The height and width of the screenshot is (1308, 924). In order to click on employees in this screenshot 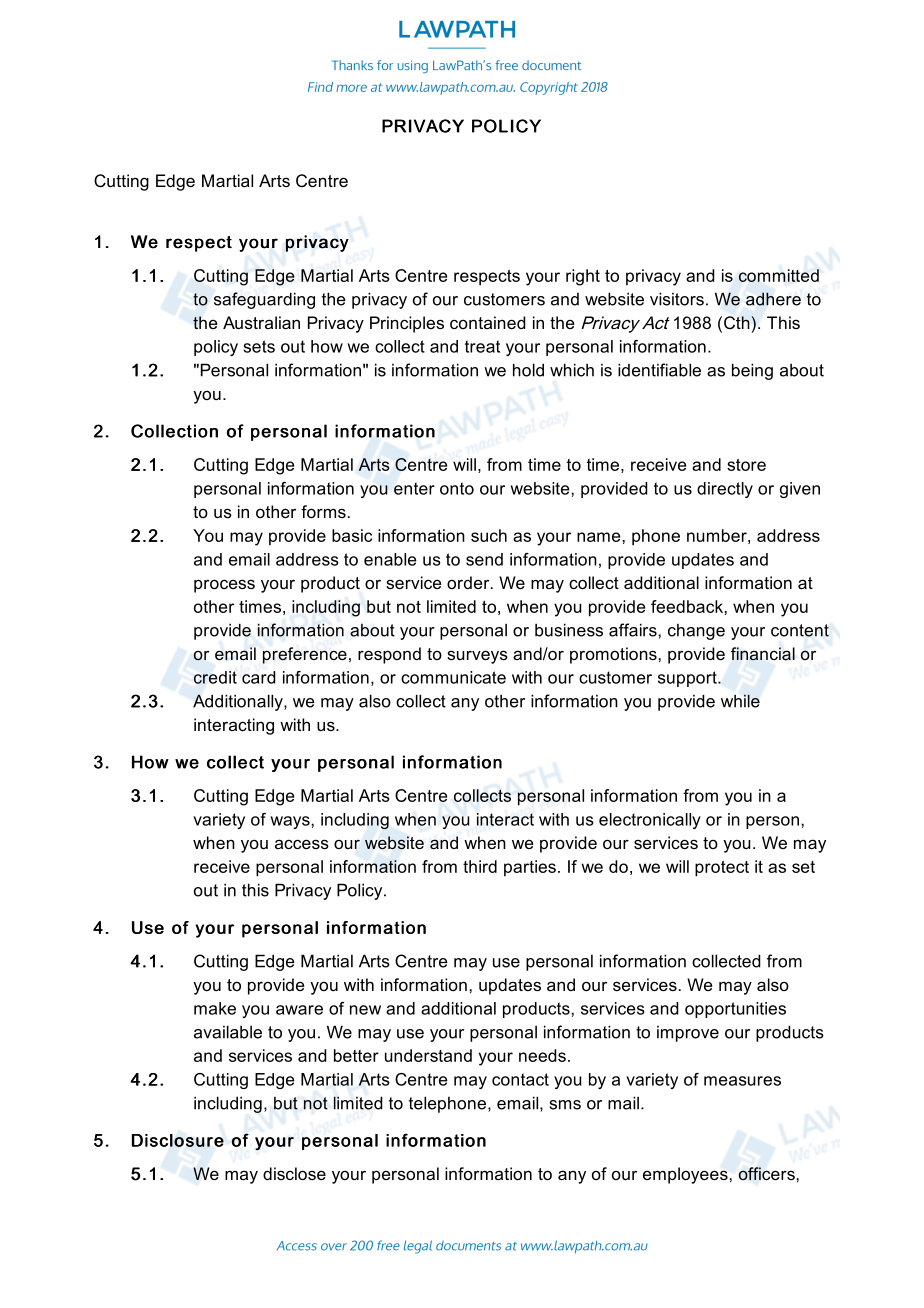, I will do `click(686, 1175)`.
